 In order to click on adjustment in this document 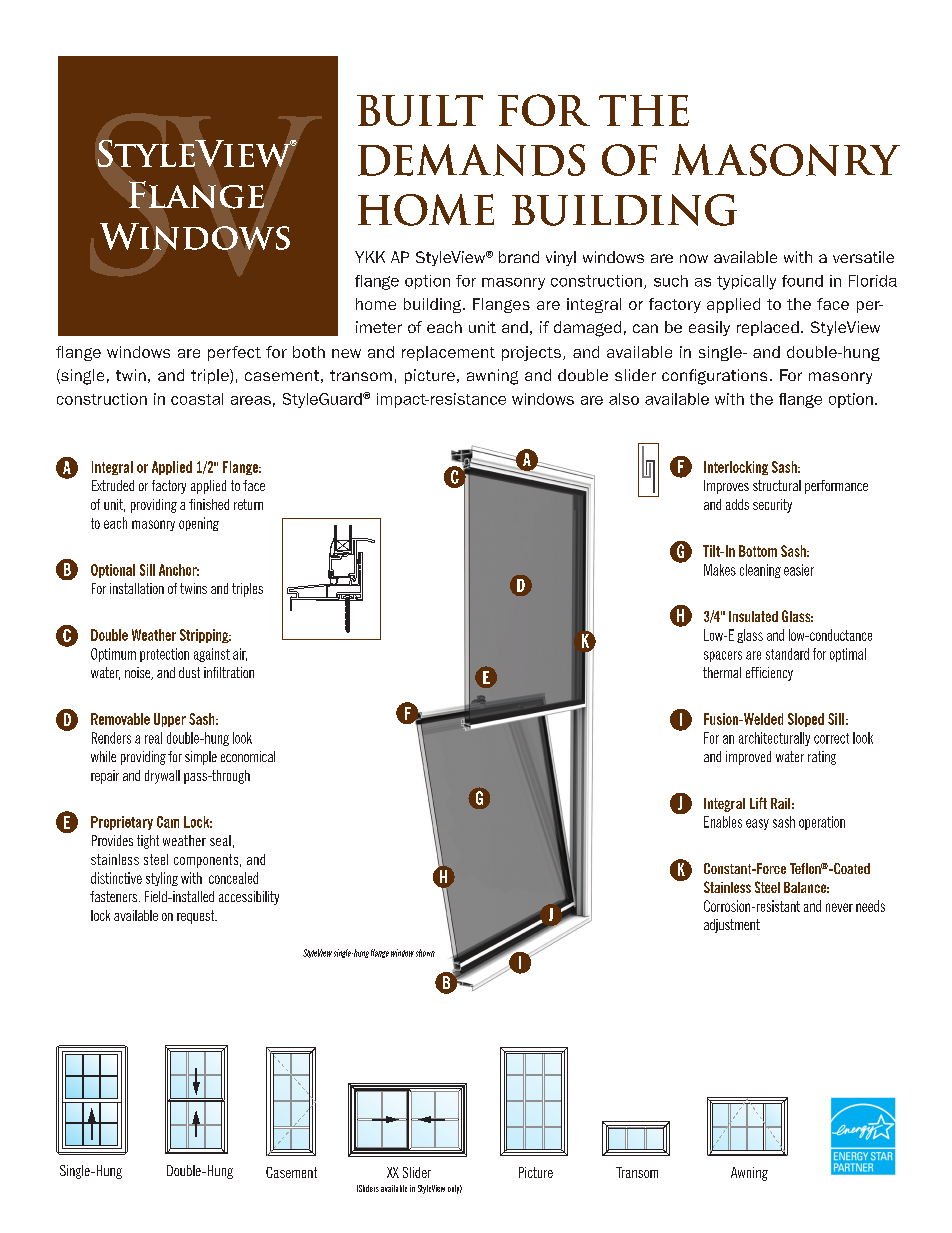, I will do `click(732, 926)`.
